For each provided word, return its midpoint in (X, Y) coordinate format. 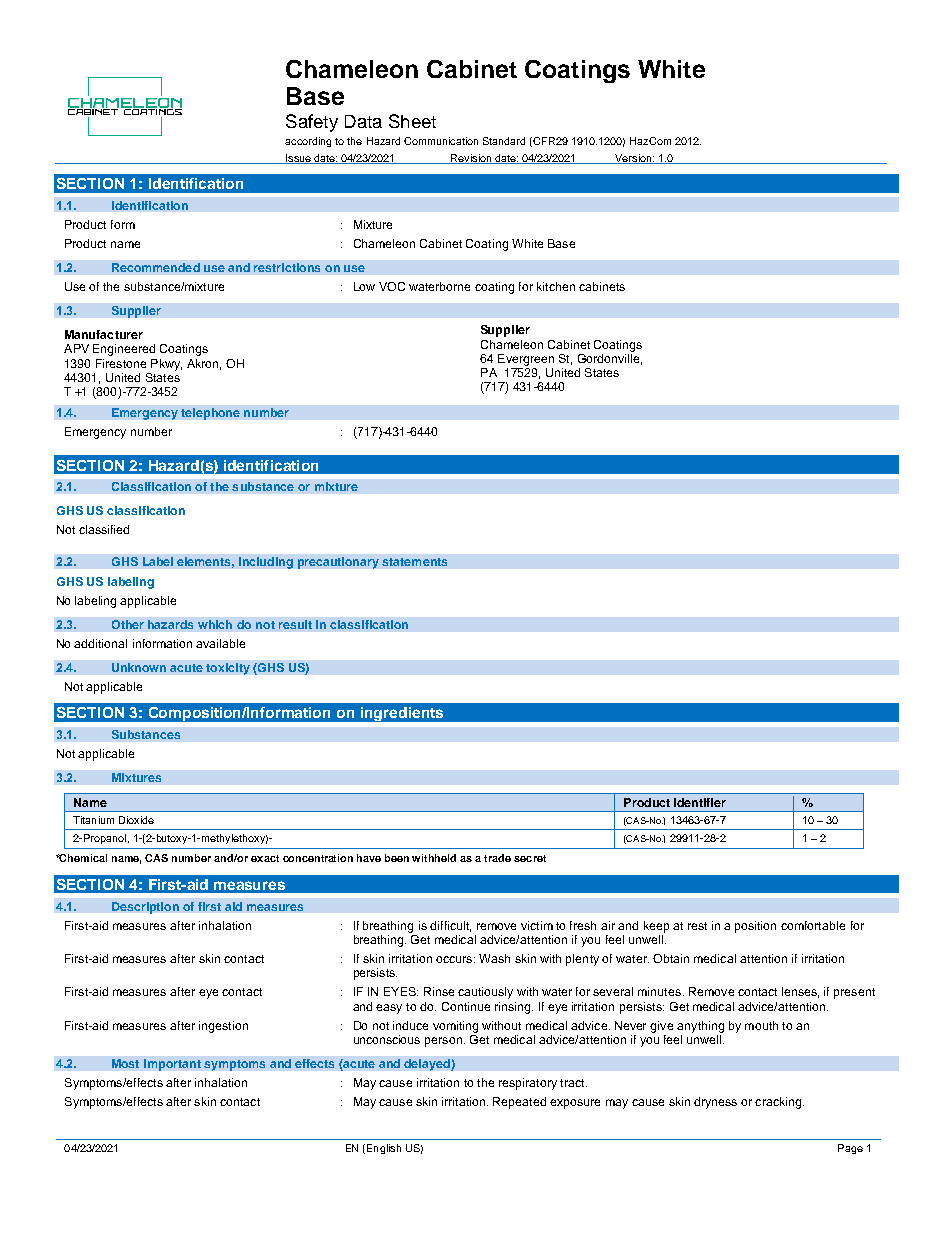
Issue (298, 159)
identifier (700, 802)
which (215, 624)
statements (414, 562)
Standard (504, 141)
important (172, 1065)
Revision (471, 159)
